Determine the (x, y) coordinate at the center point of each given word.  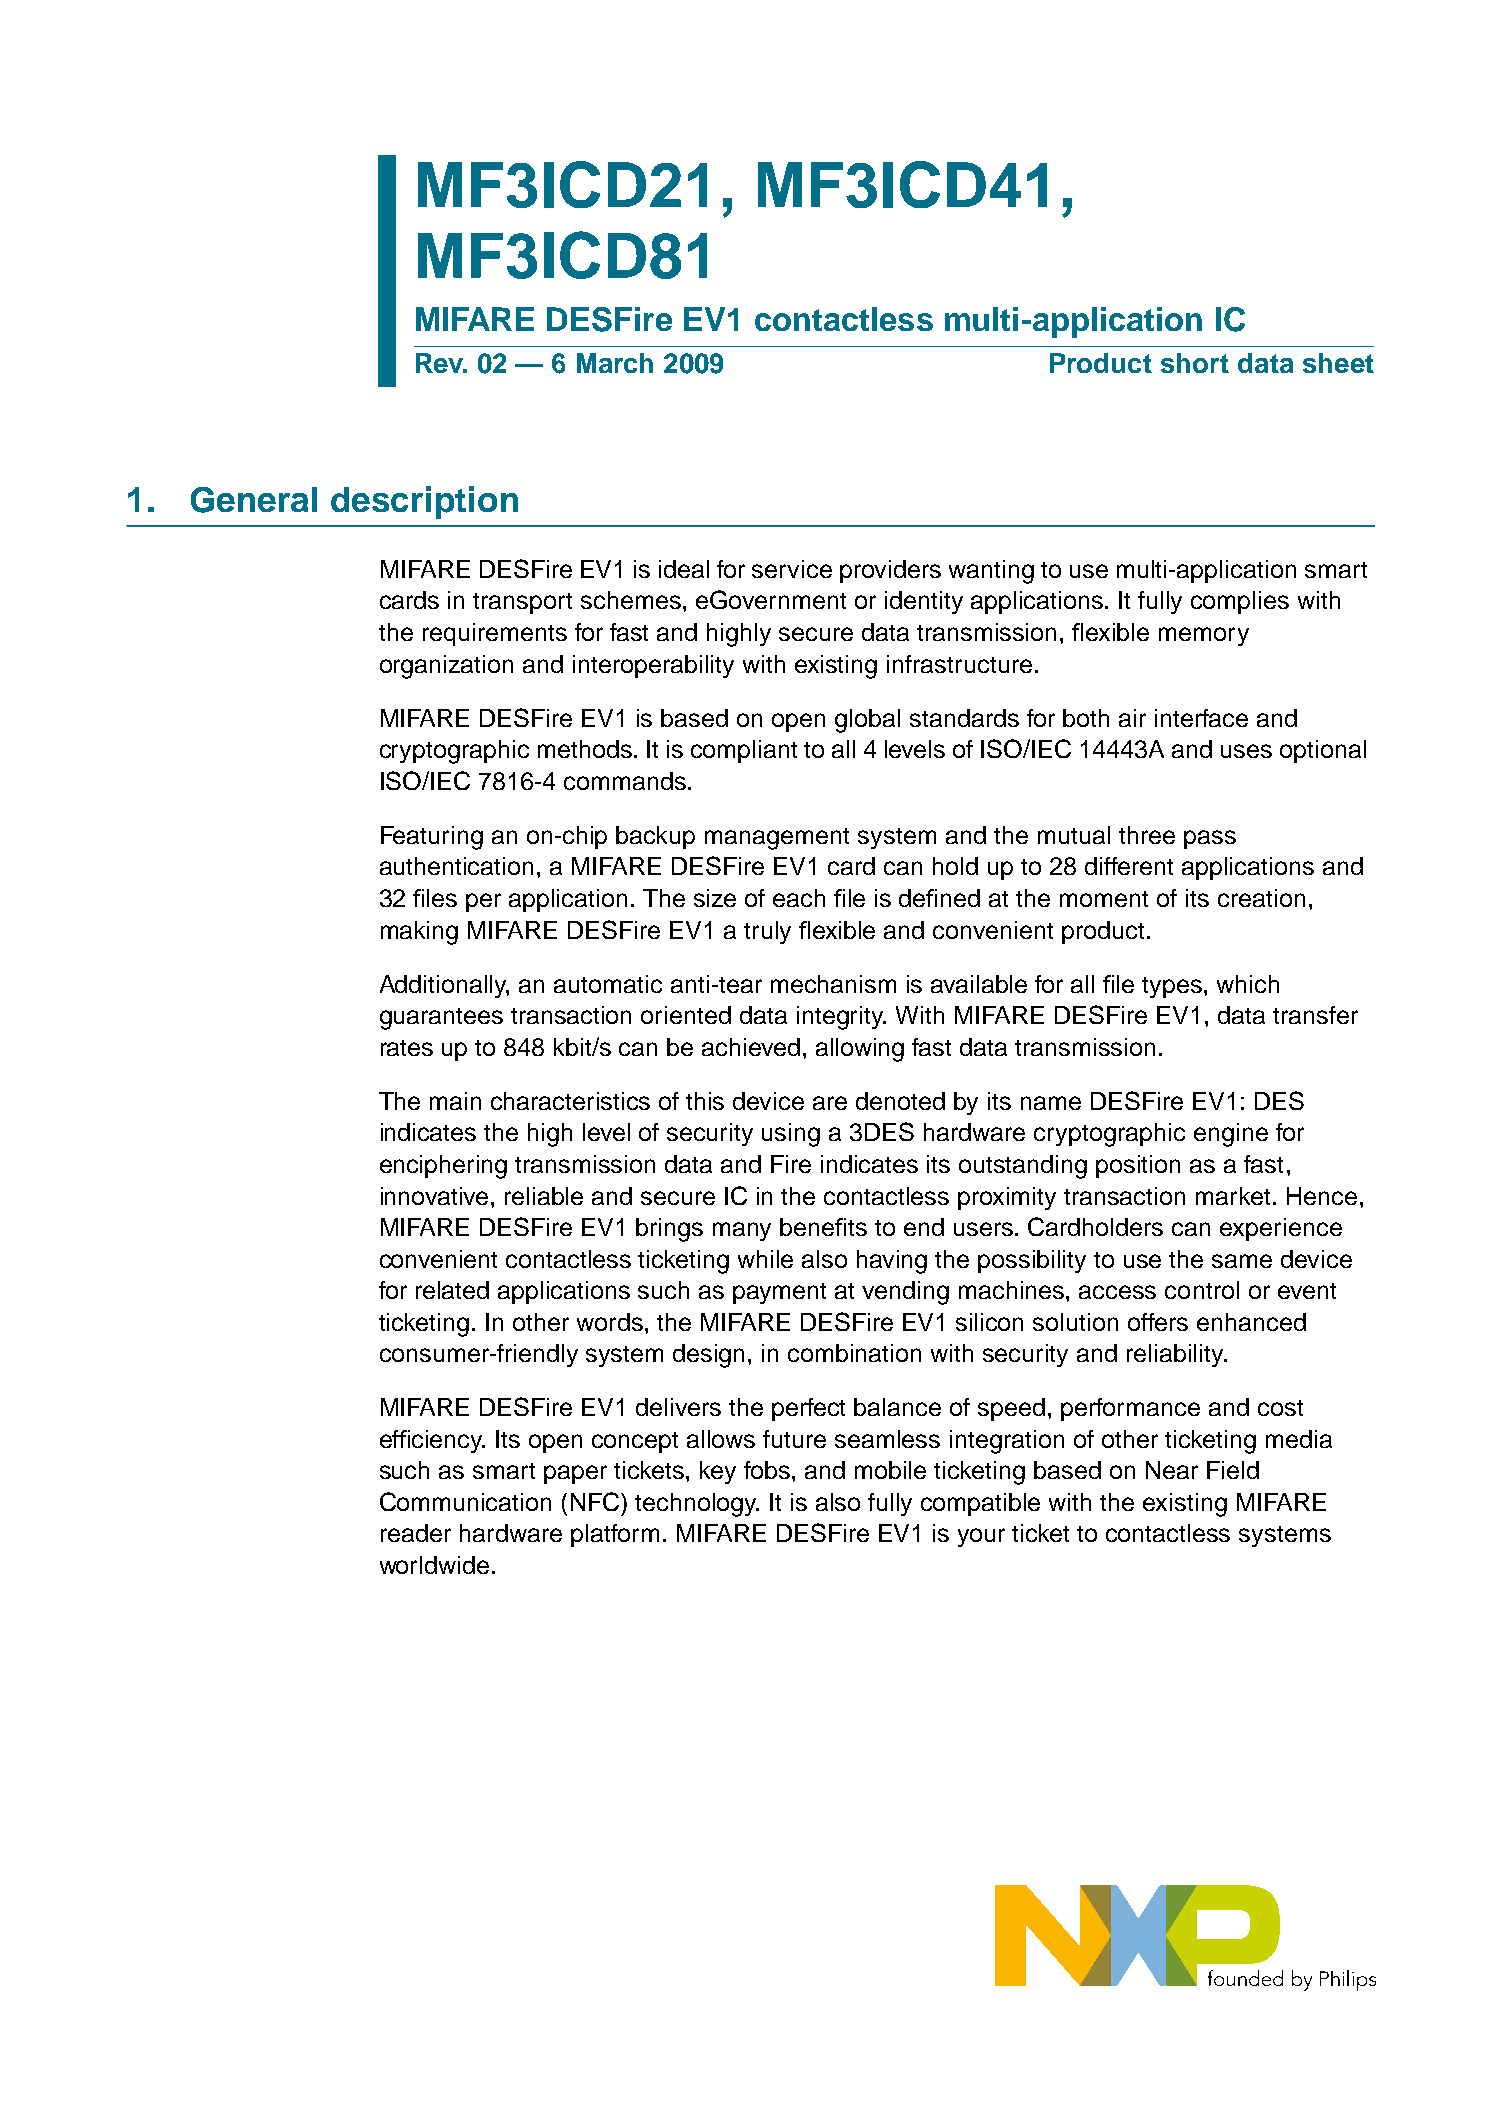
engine (1231, 1135)
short (1195, 363)
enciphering (443, 1167)
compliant (744, 751)
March (615, 363)
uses (1246, 751)
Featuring (432, 838)
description (424, 502)
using (791, 1135)
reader (416, 1533)
